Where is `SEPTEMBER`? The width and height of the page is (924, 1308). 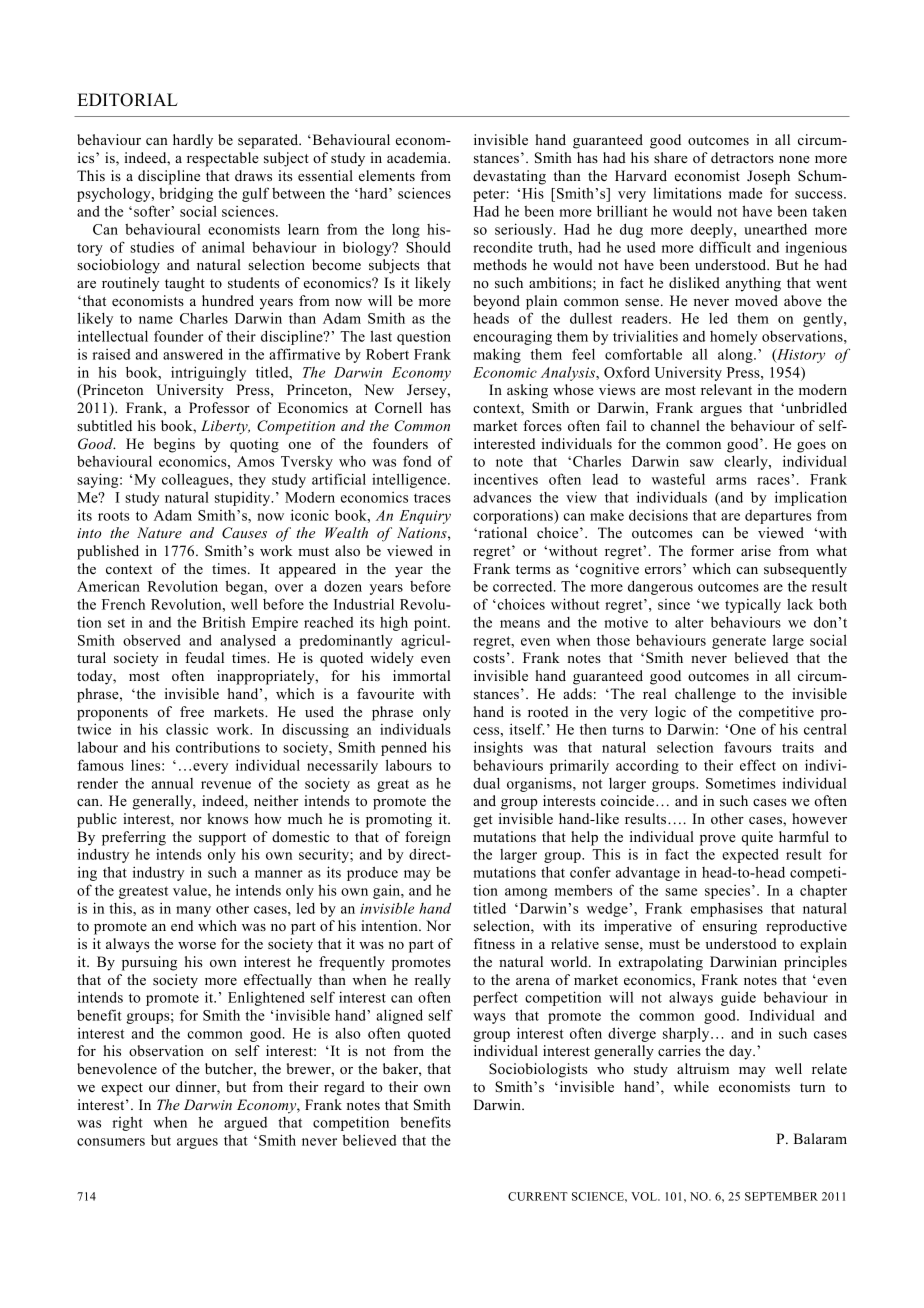 SEPTEMBER is located at coordinates (781, 1196).
